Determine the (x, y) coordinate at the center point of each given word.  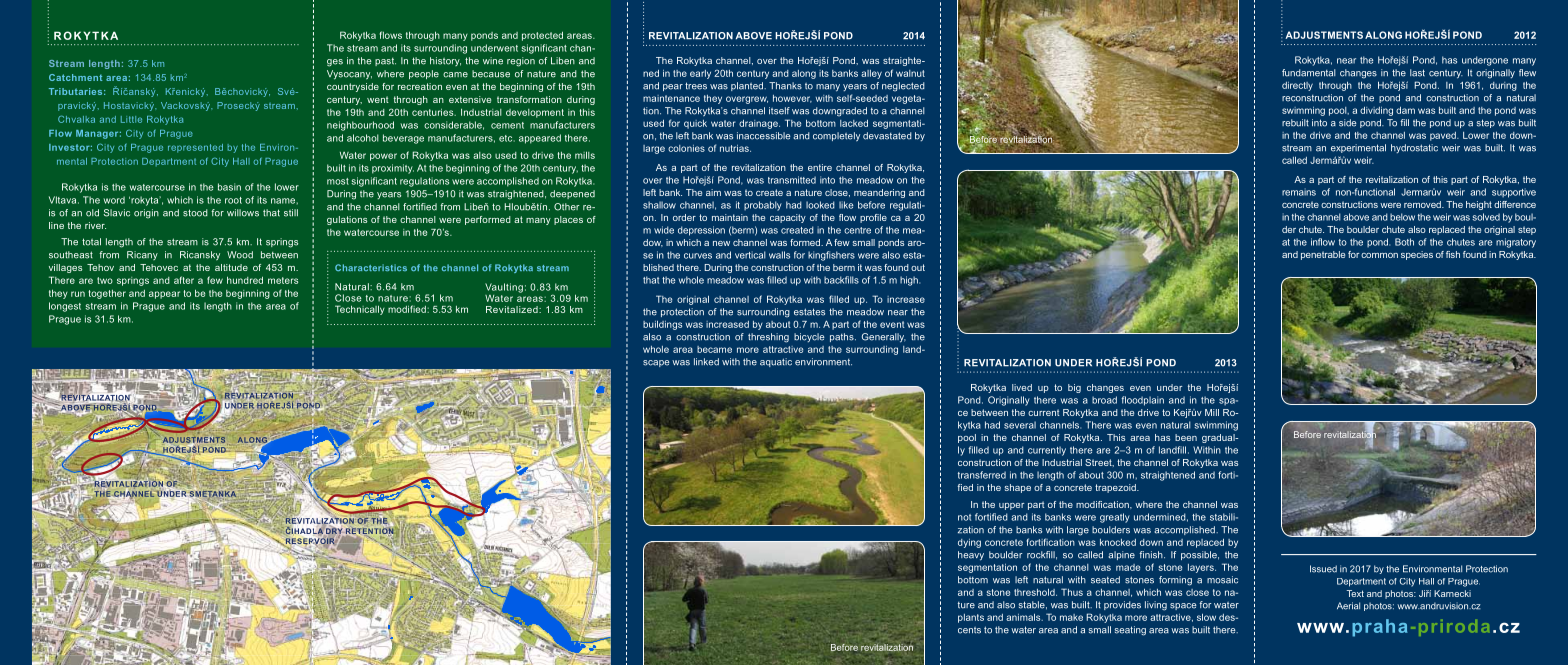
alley (871, 74)
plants (971, 618)
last (1417, 73)
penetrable (1323, 255)
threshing (768, 338)
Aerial (1348, 606)
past (385, 62)
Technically (360, 310)
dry (334, 531)
